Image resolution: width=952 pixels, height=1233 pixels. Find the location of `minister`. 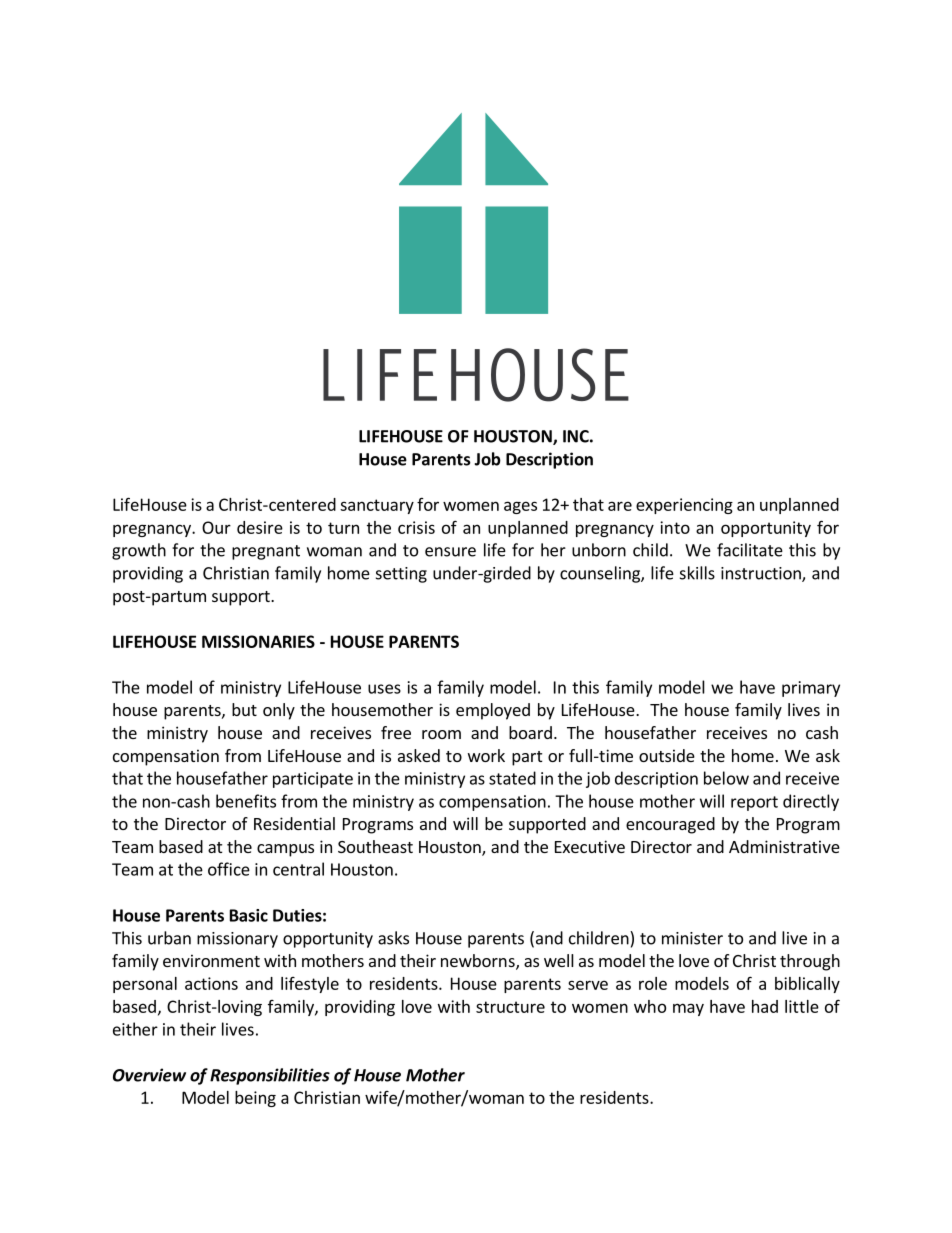

minister is located at coordinates (692, 938).
